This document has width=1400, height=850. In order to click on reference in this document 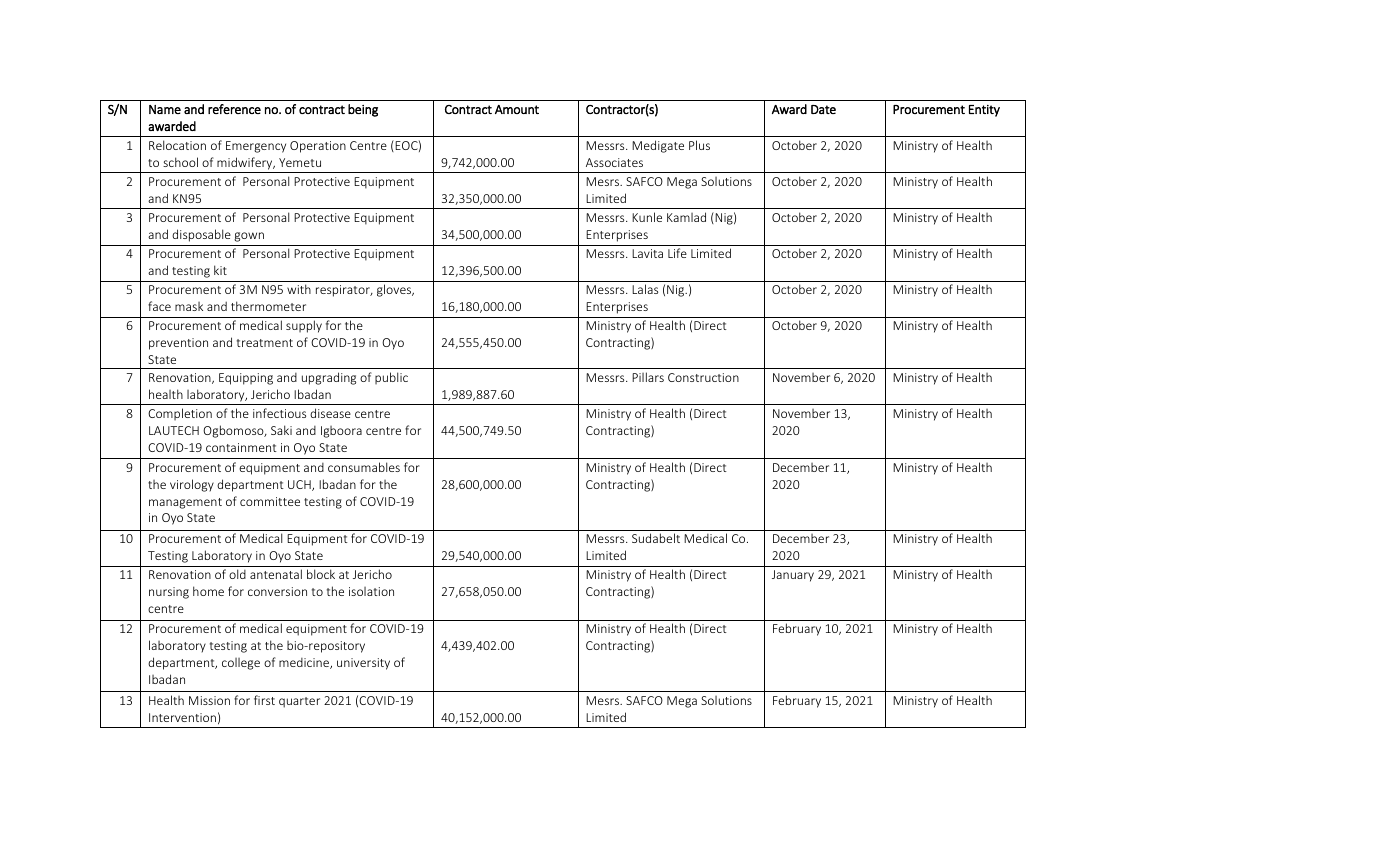, I will do `click(234, 109)`.
